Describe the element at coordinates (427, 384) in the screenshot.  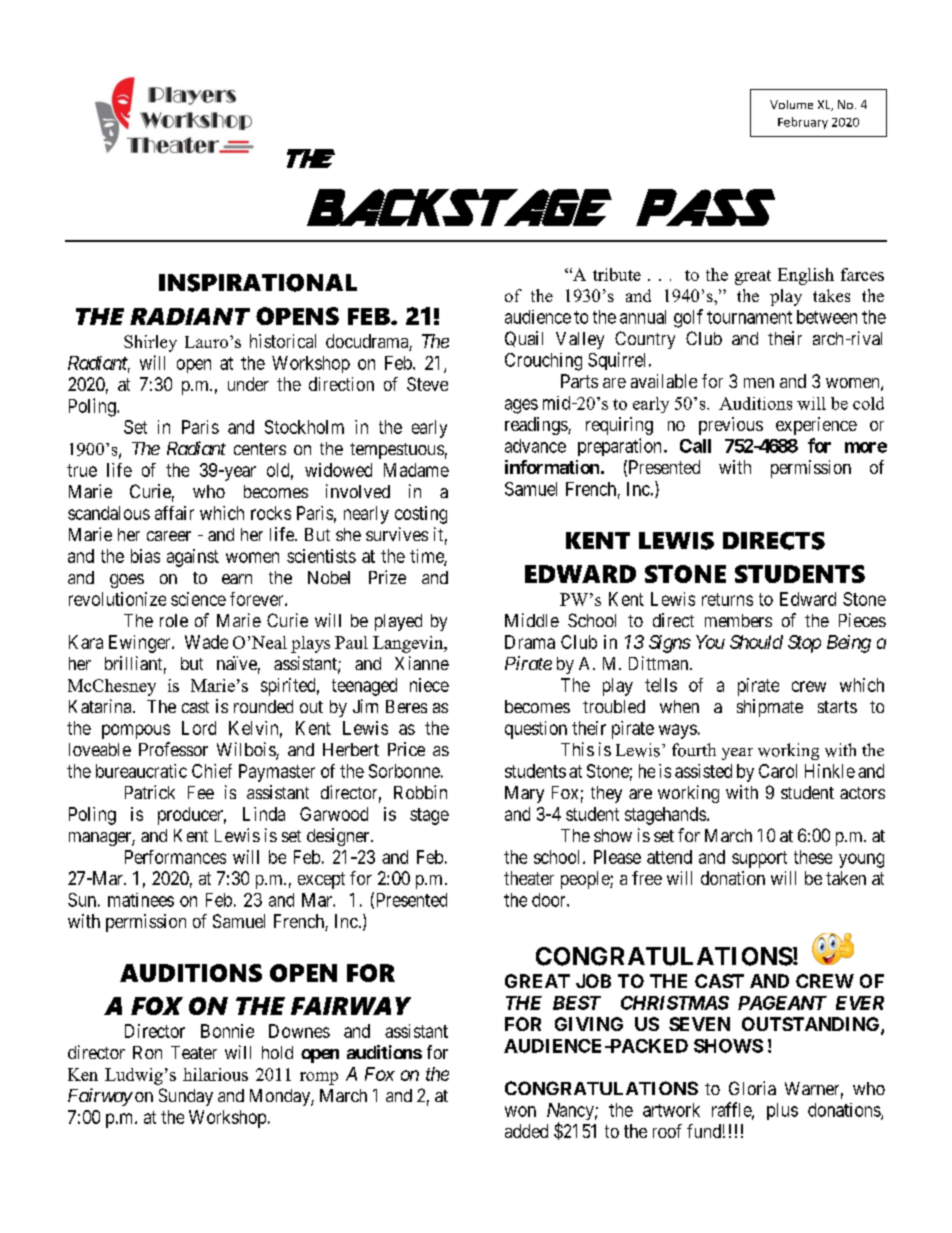
I see `Steve` at that location.
